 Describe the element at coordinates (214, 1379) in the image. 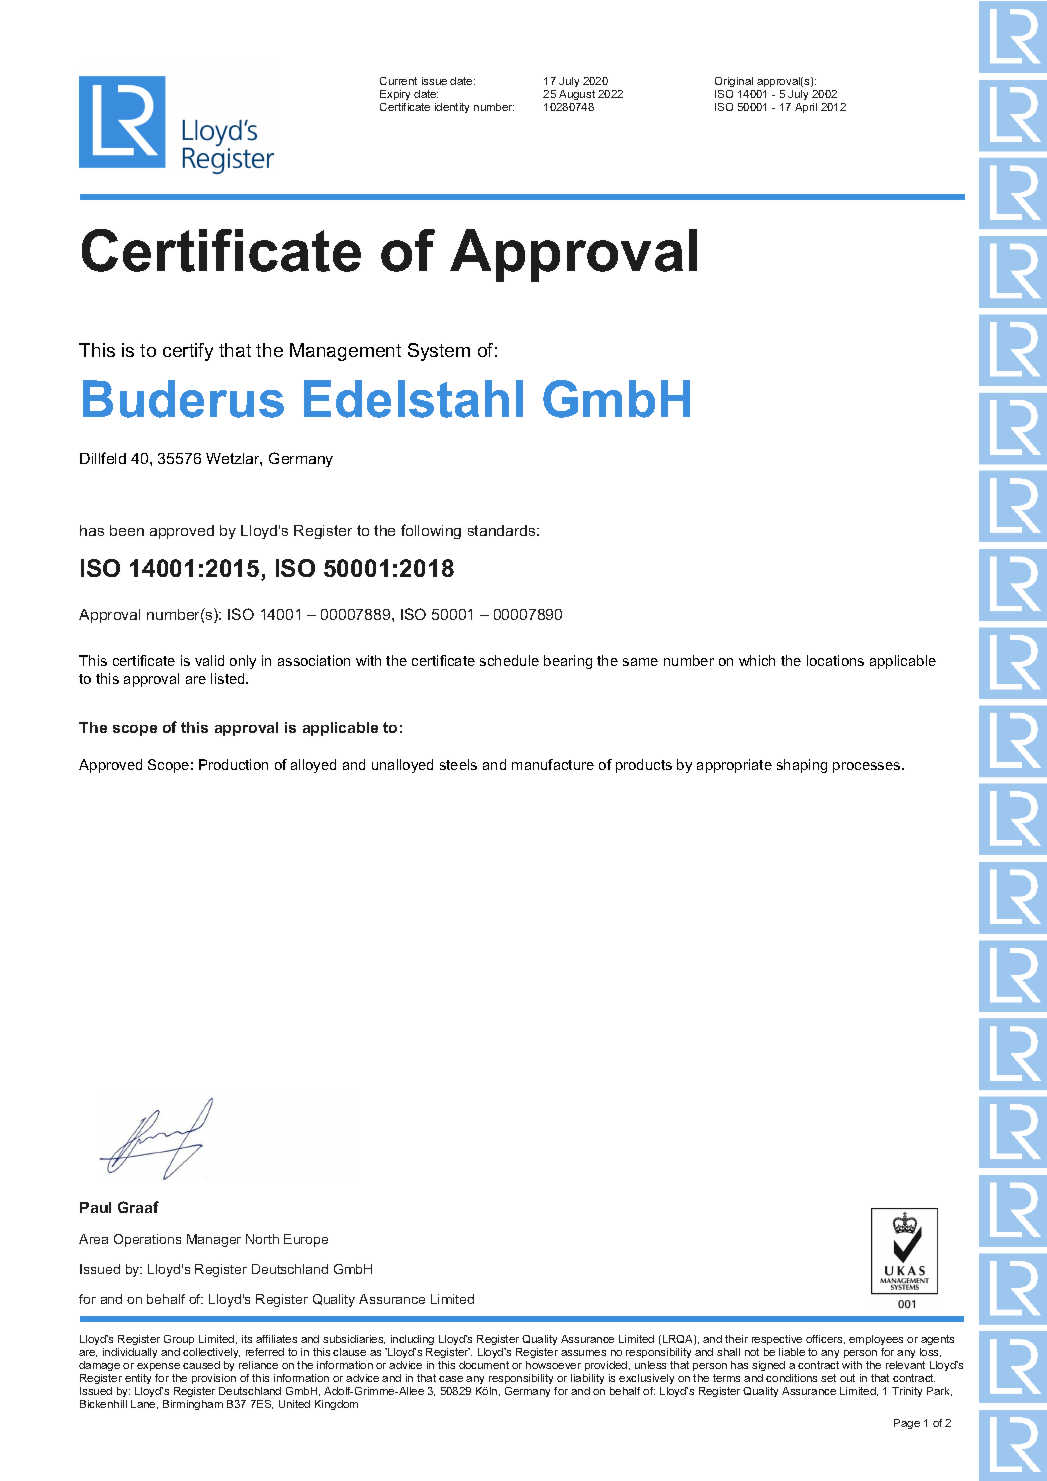

I see `provision` at that location.
